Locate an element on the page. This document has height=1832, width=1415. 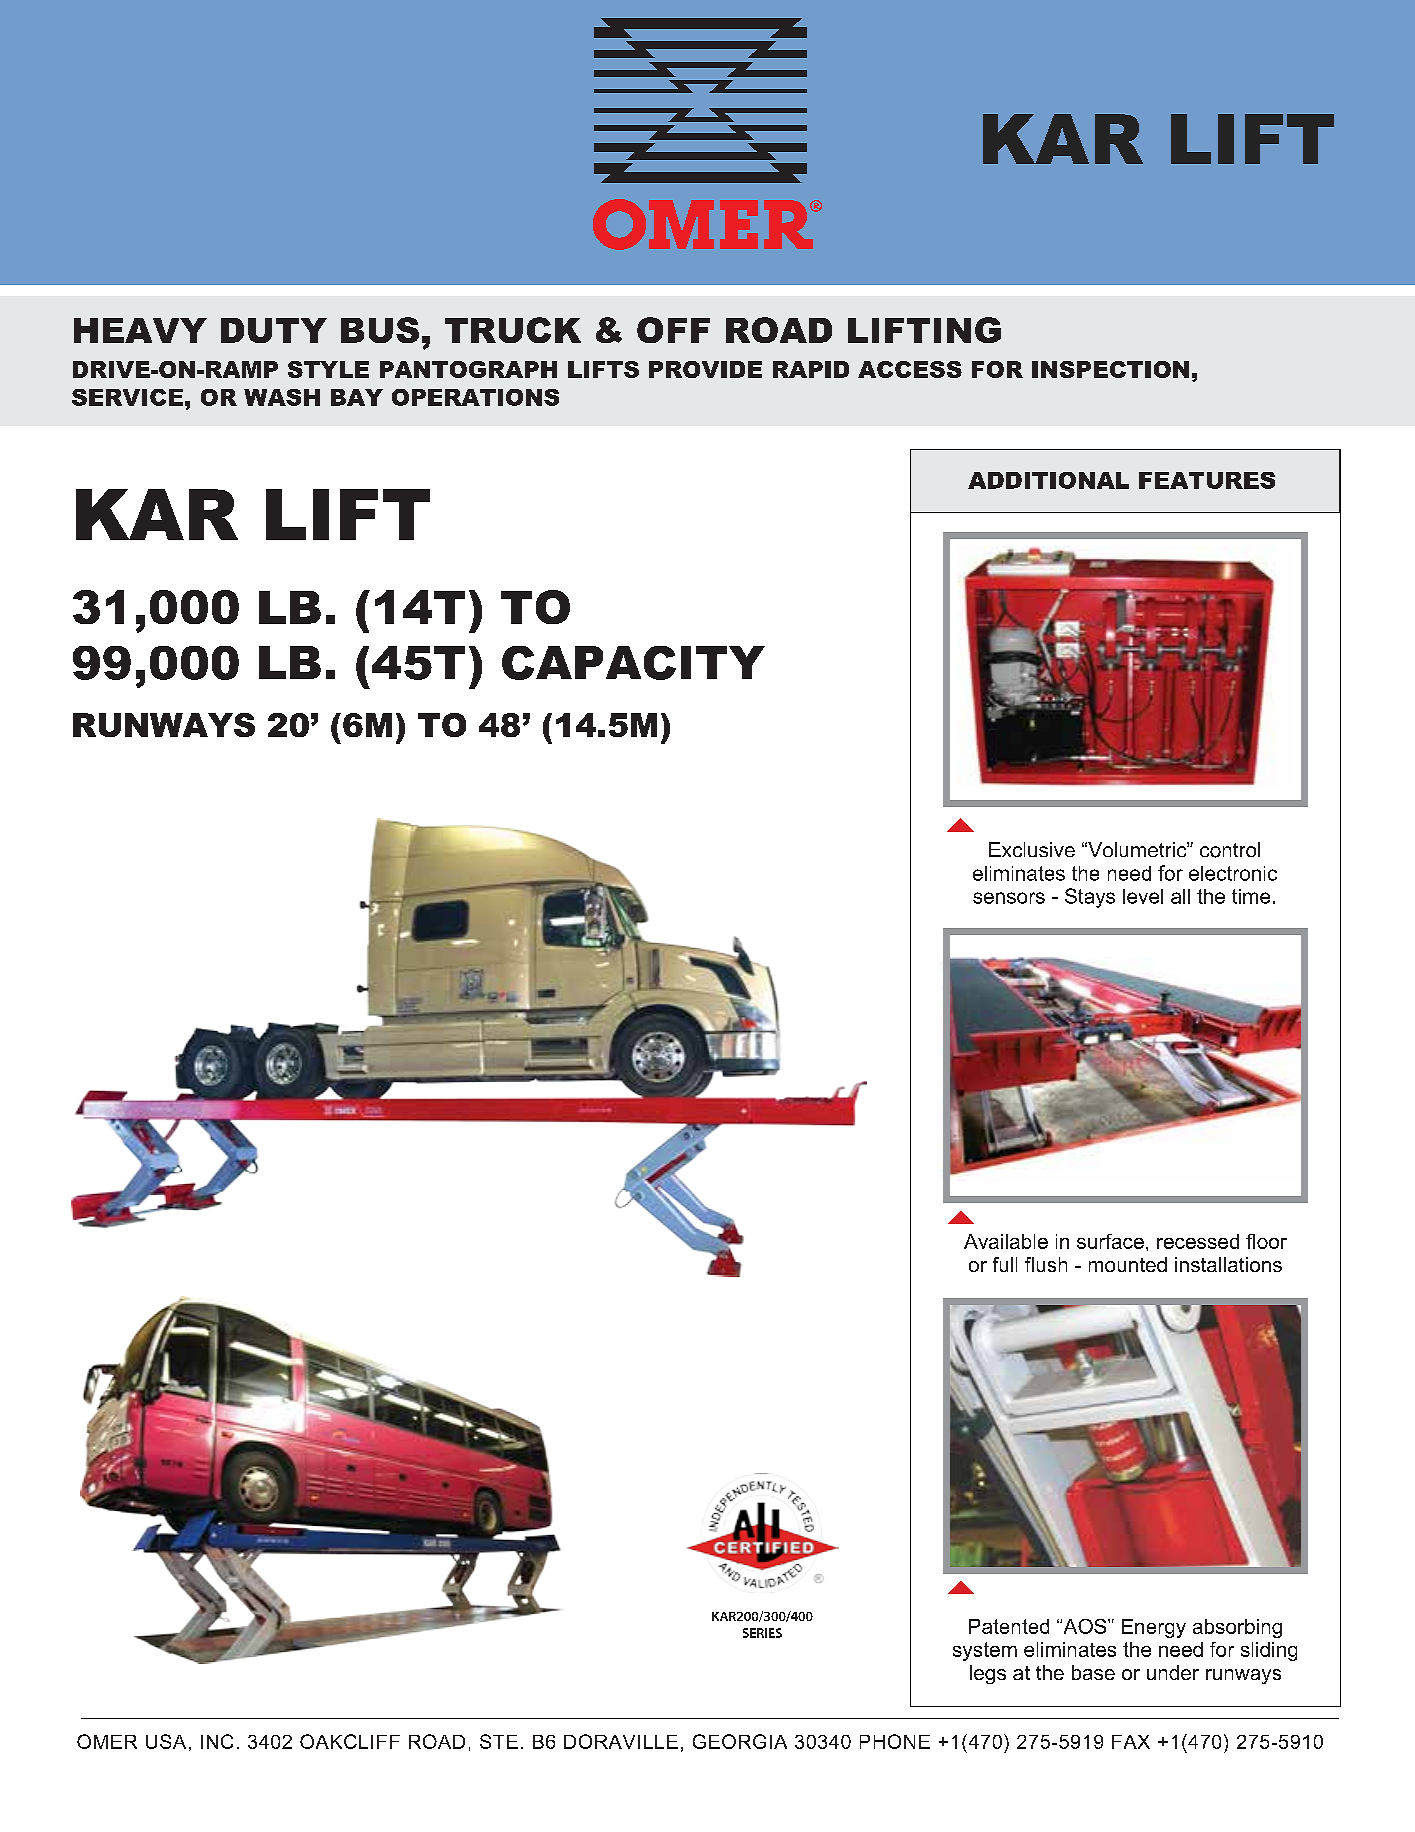
level is located at coordinates (1143, 896).
